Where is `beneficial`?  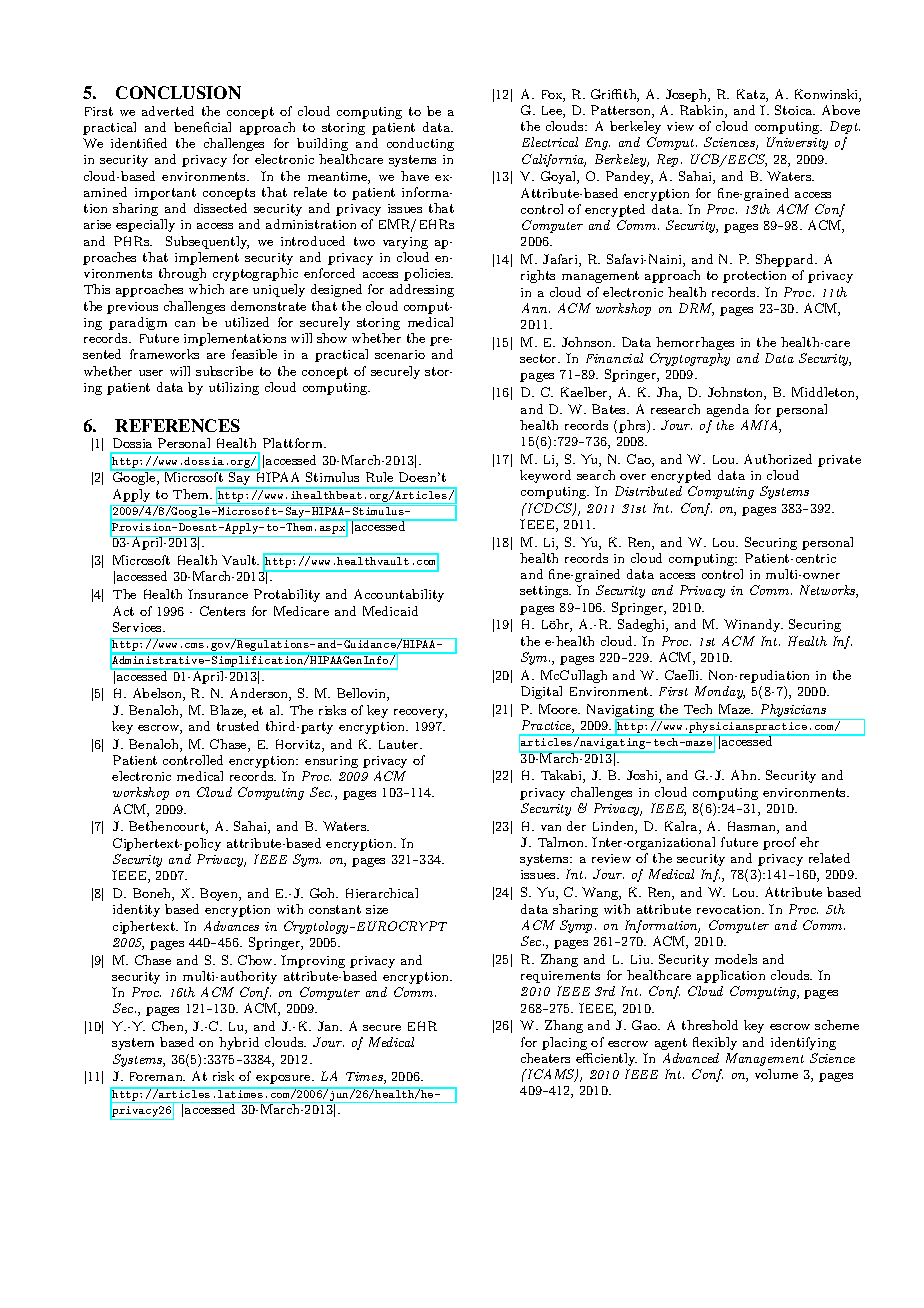
beneficial is located at coordinates (202, 127).
